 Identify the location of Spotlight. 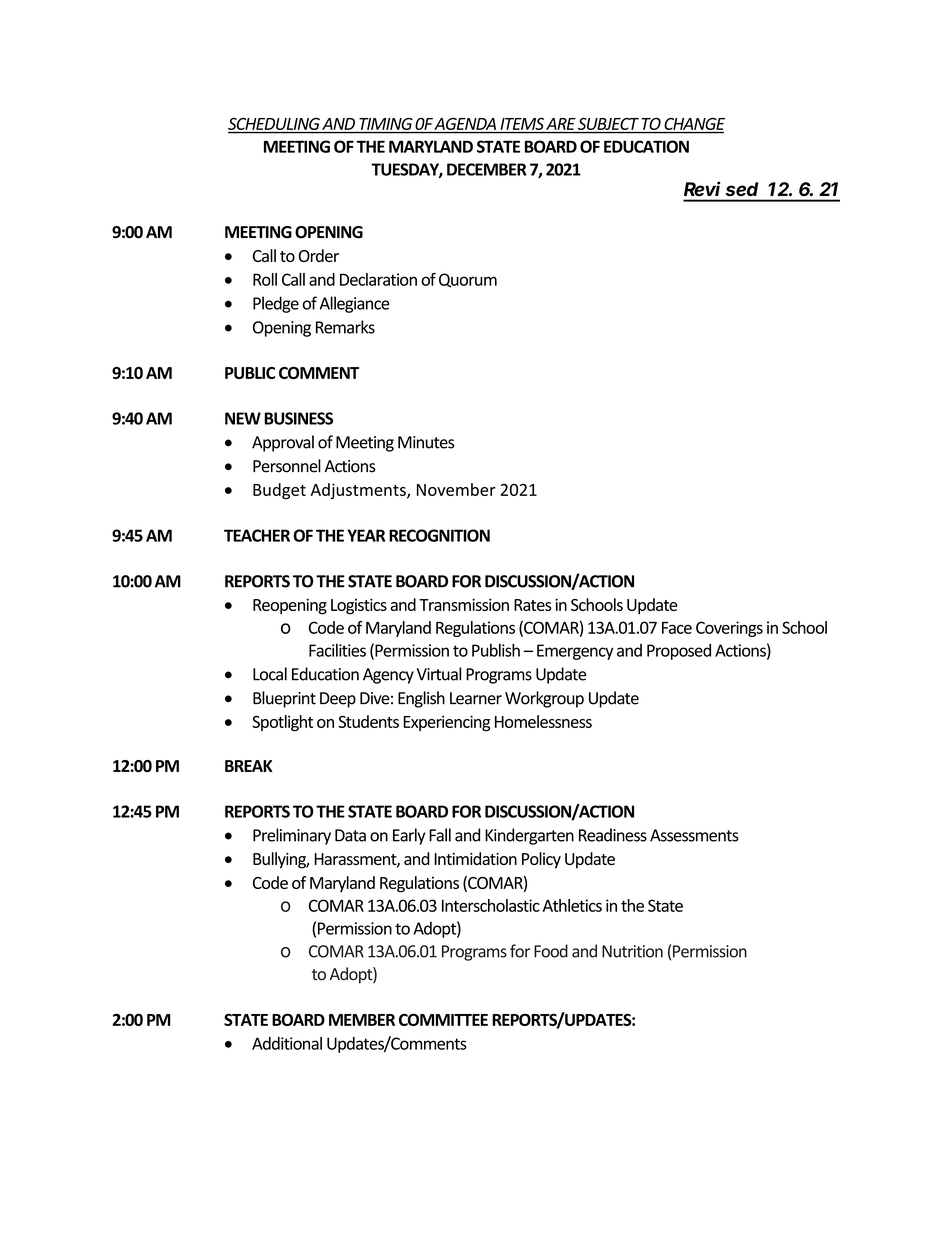
(282, 723).
